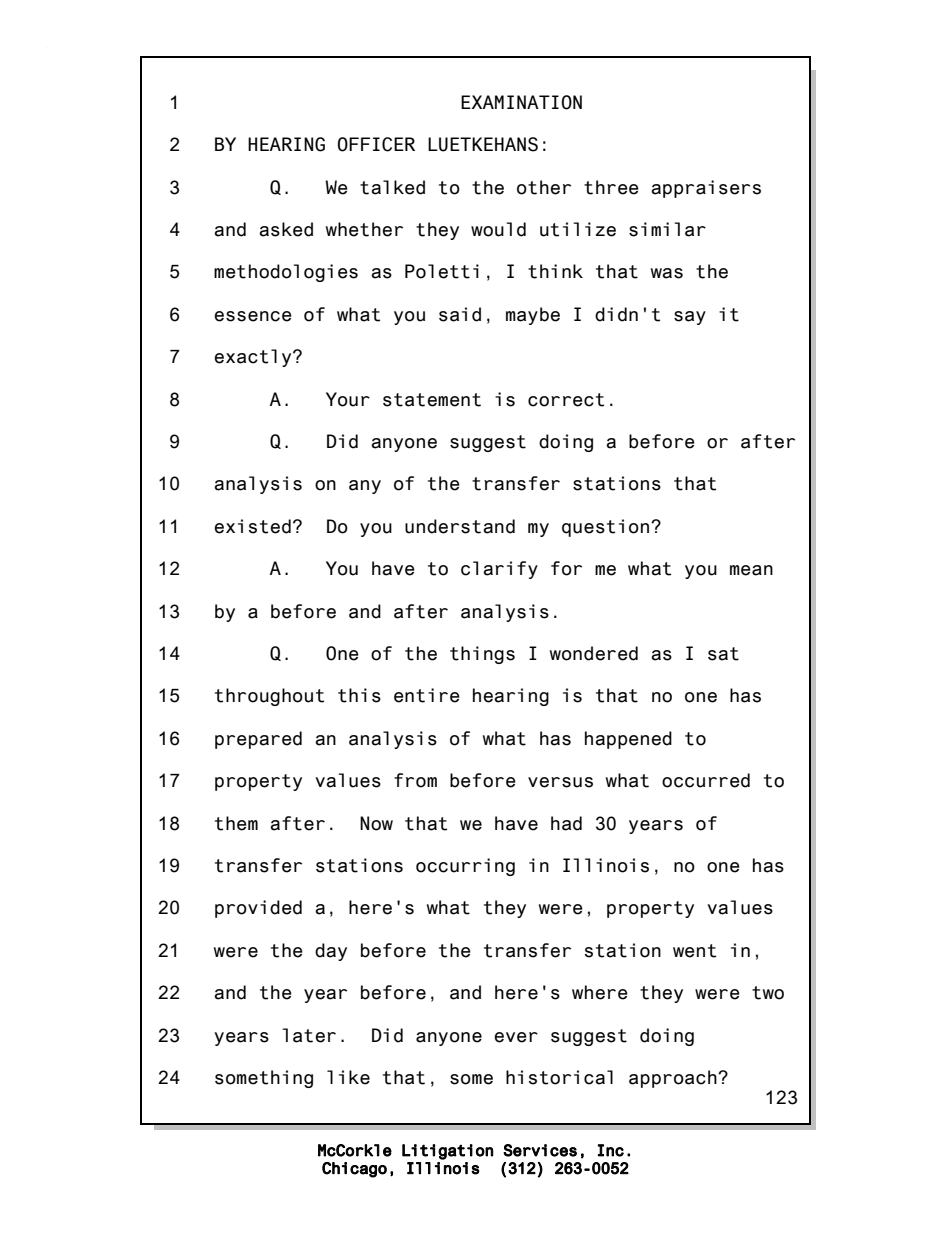 The height and width of the image is (1233, 952). What do you see at coordinates (354, 1170) in the image?
I see `Chicago` at bounding box center [354, 1170].
